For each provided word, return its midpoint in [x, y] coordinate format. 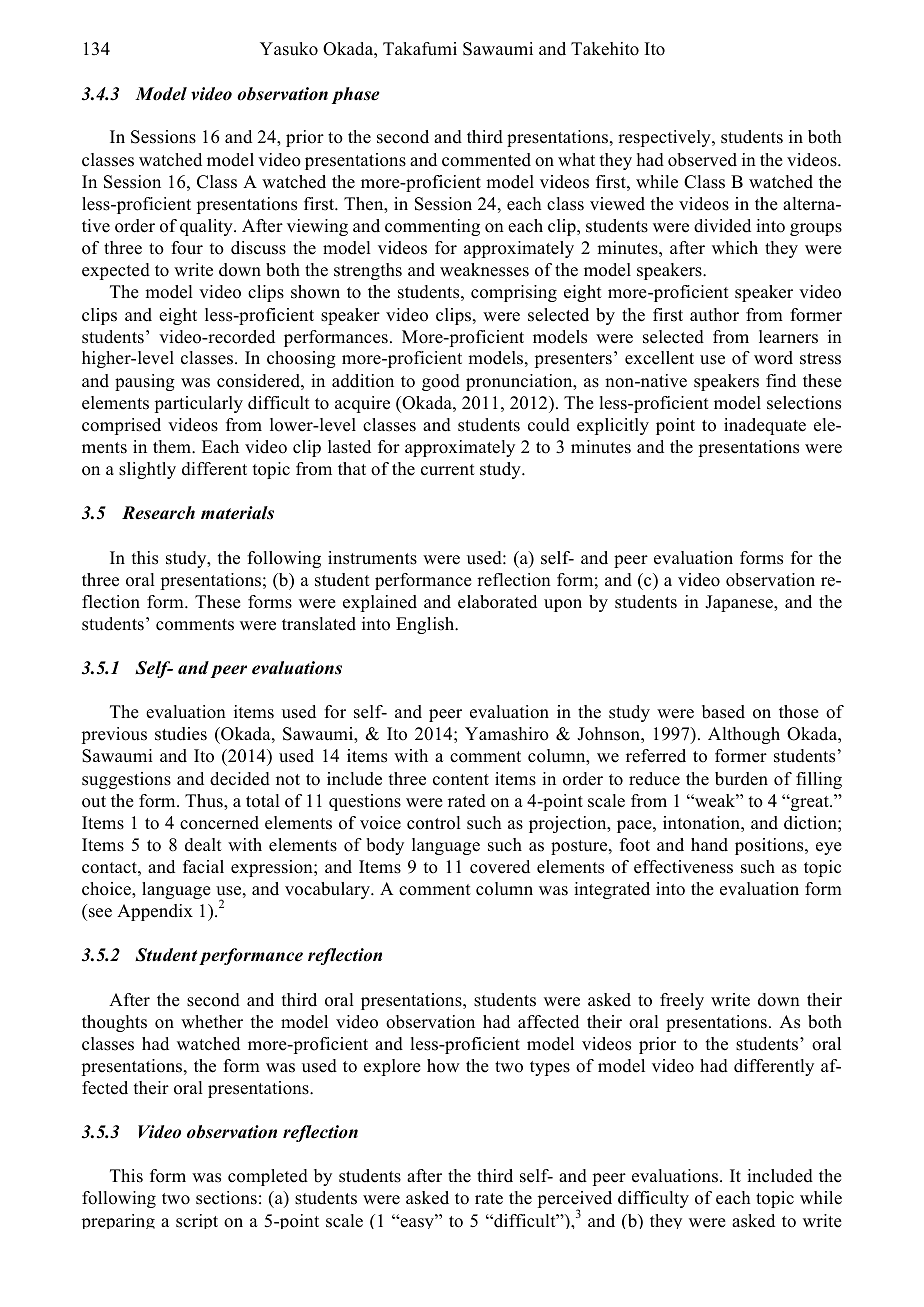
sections [226, 1198]
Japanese [740, 603]
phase [356, 95]
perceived [575, 1201]
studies [181, 734]
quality [207, 227]
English [426, 625]
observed [702, 160]
